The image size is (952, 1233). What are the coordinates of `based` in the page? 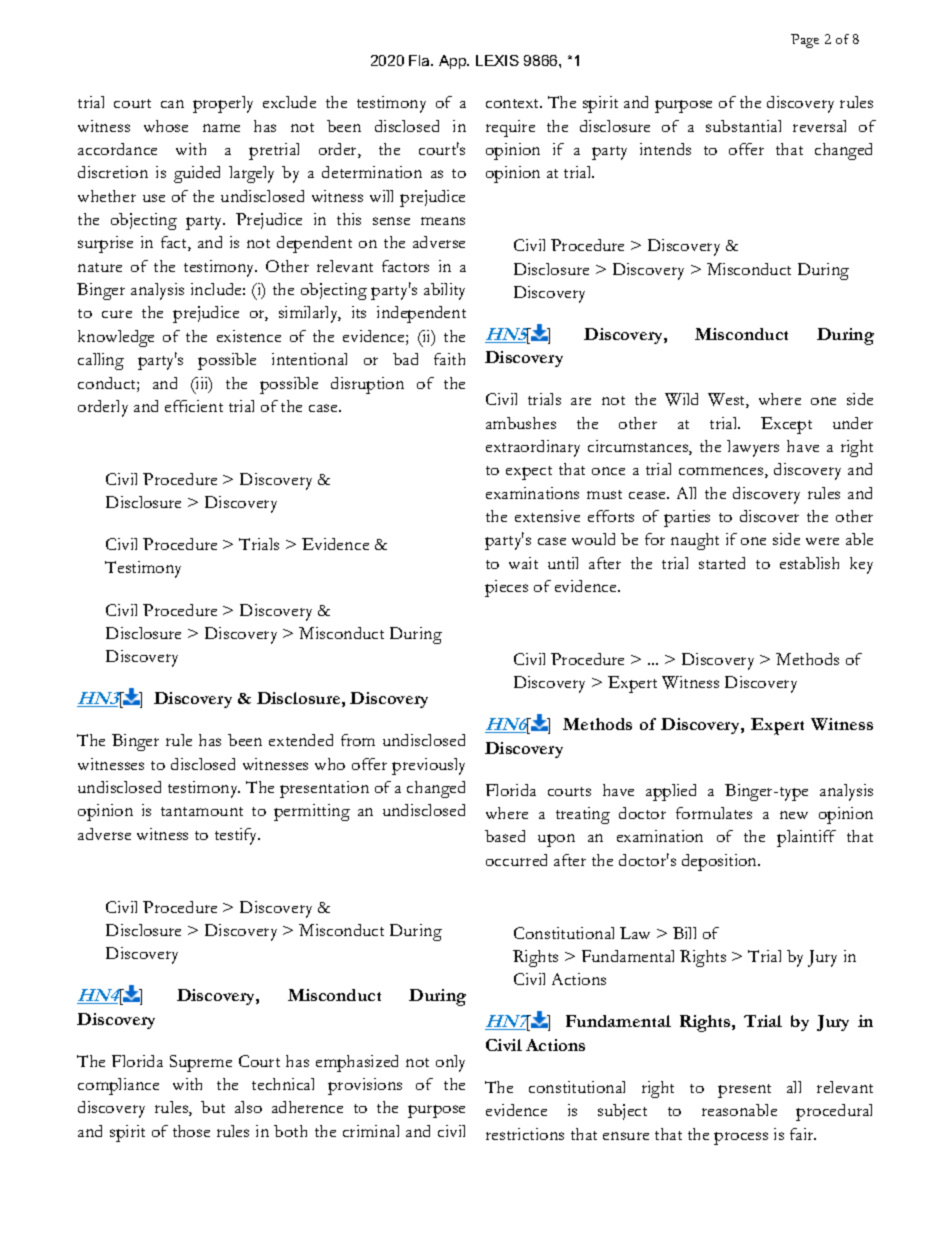 It's located at (505, 836).
